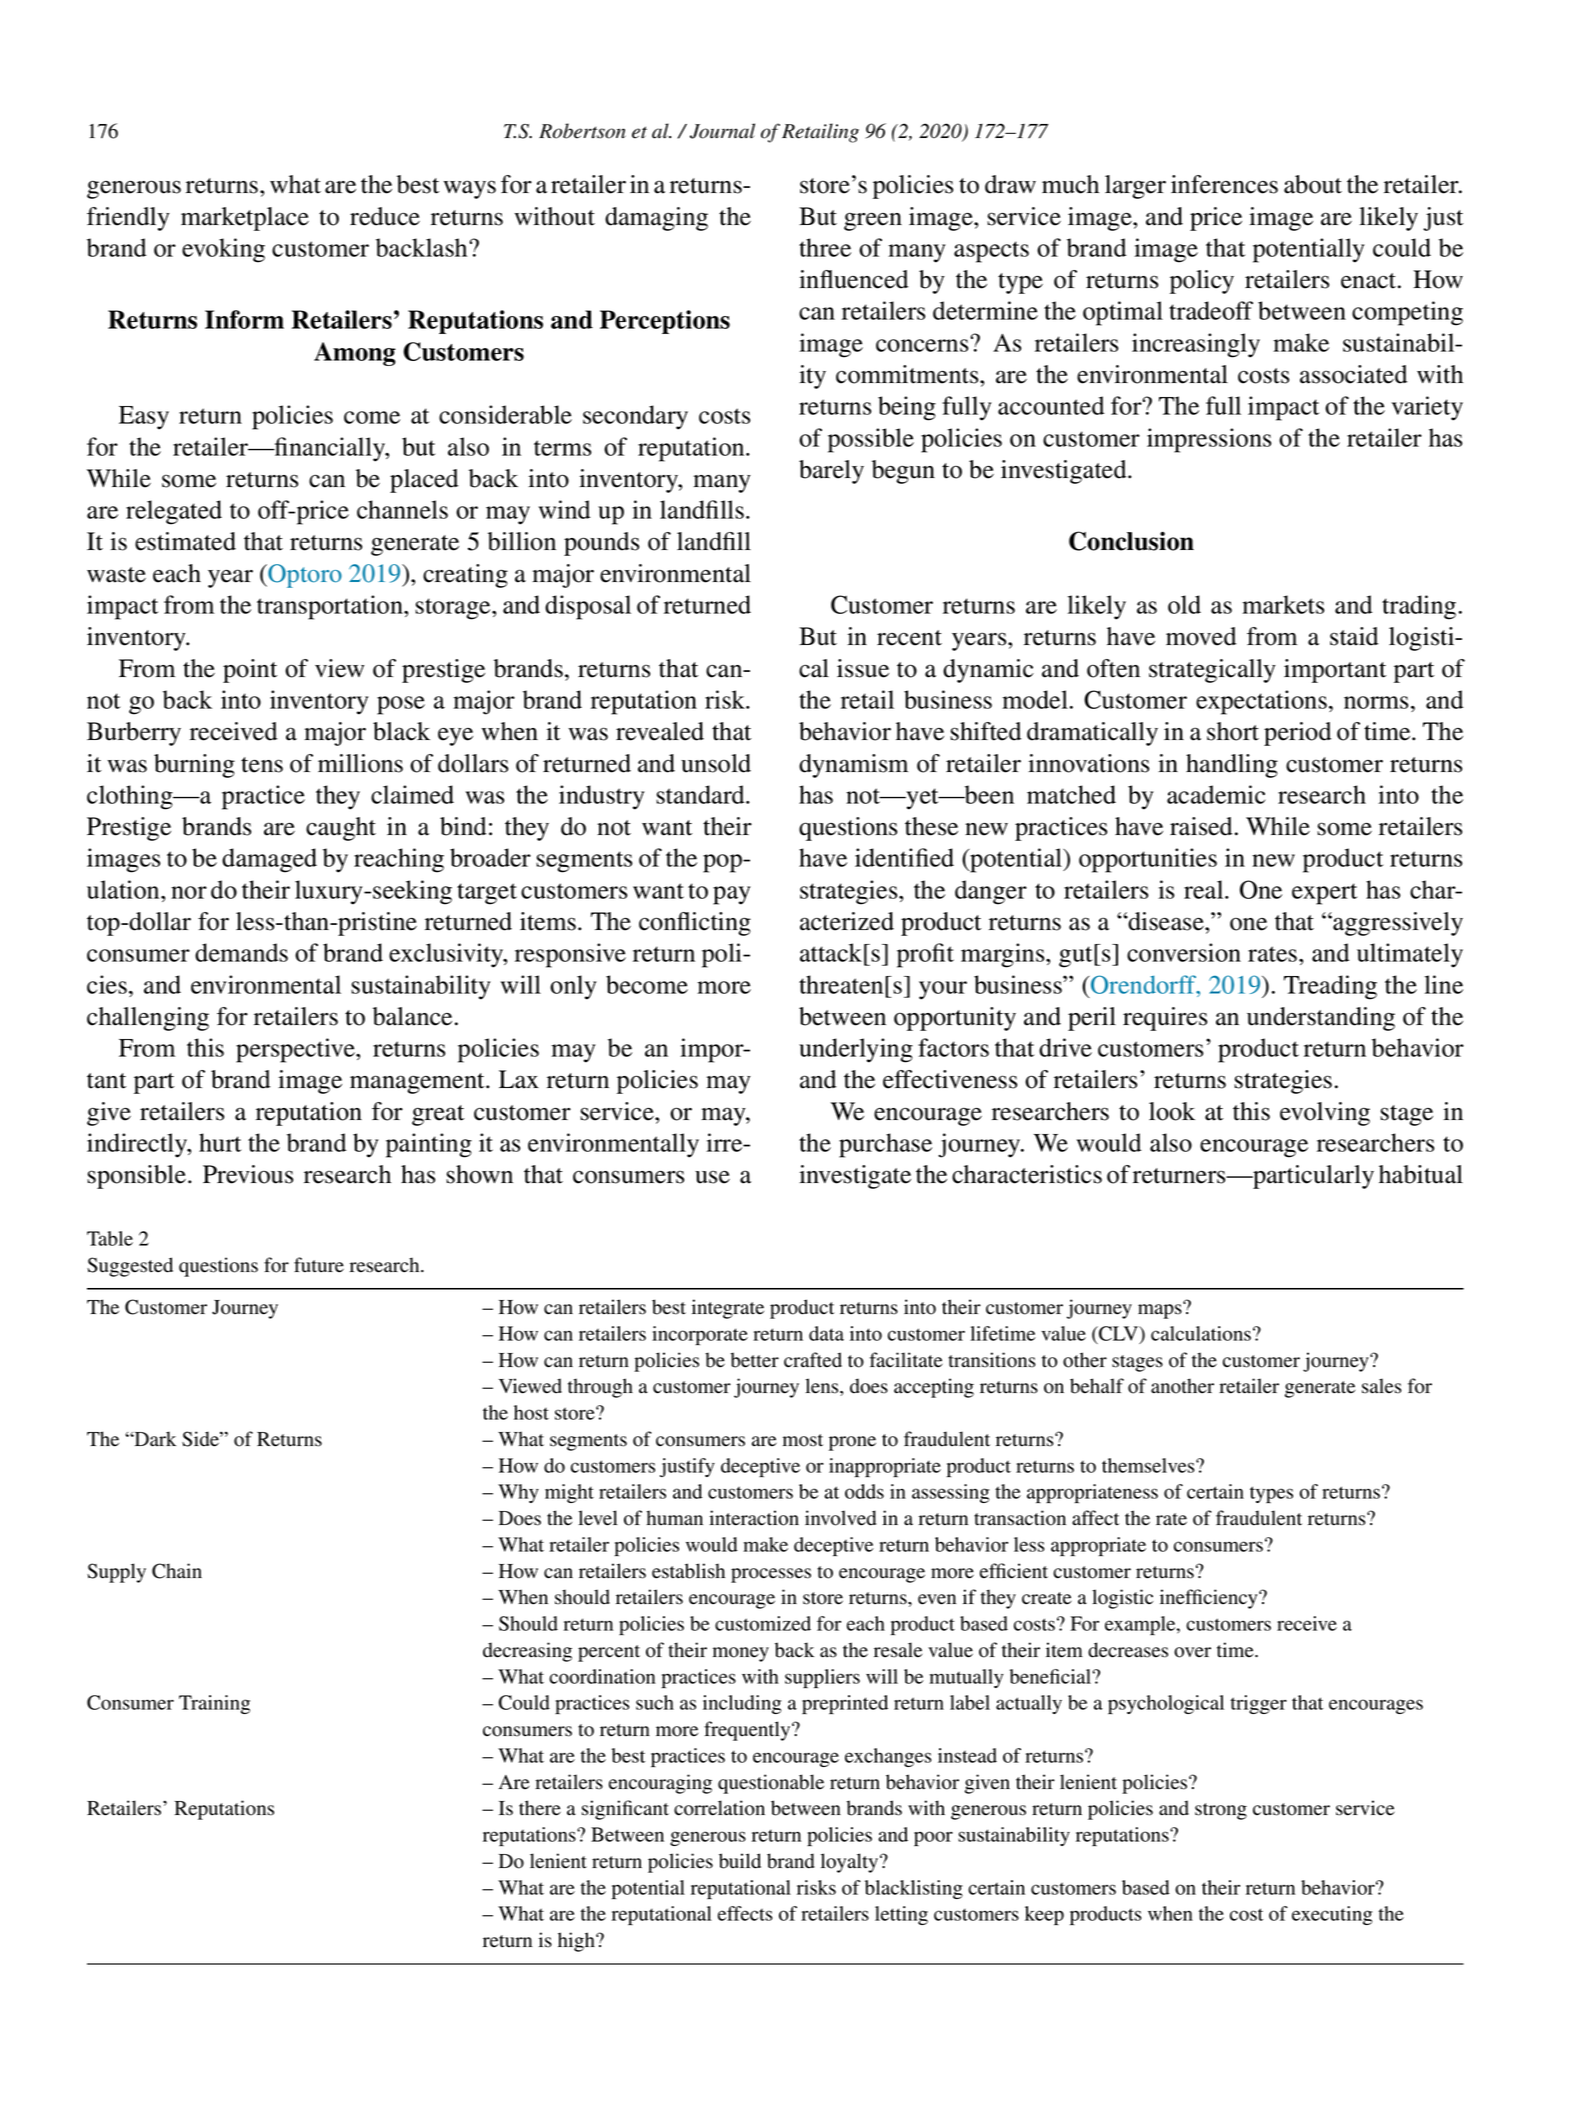  I want to click on perspective, so click(296, 1050).
